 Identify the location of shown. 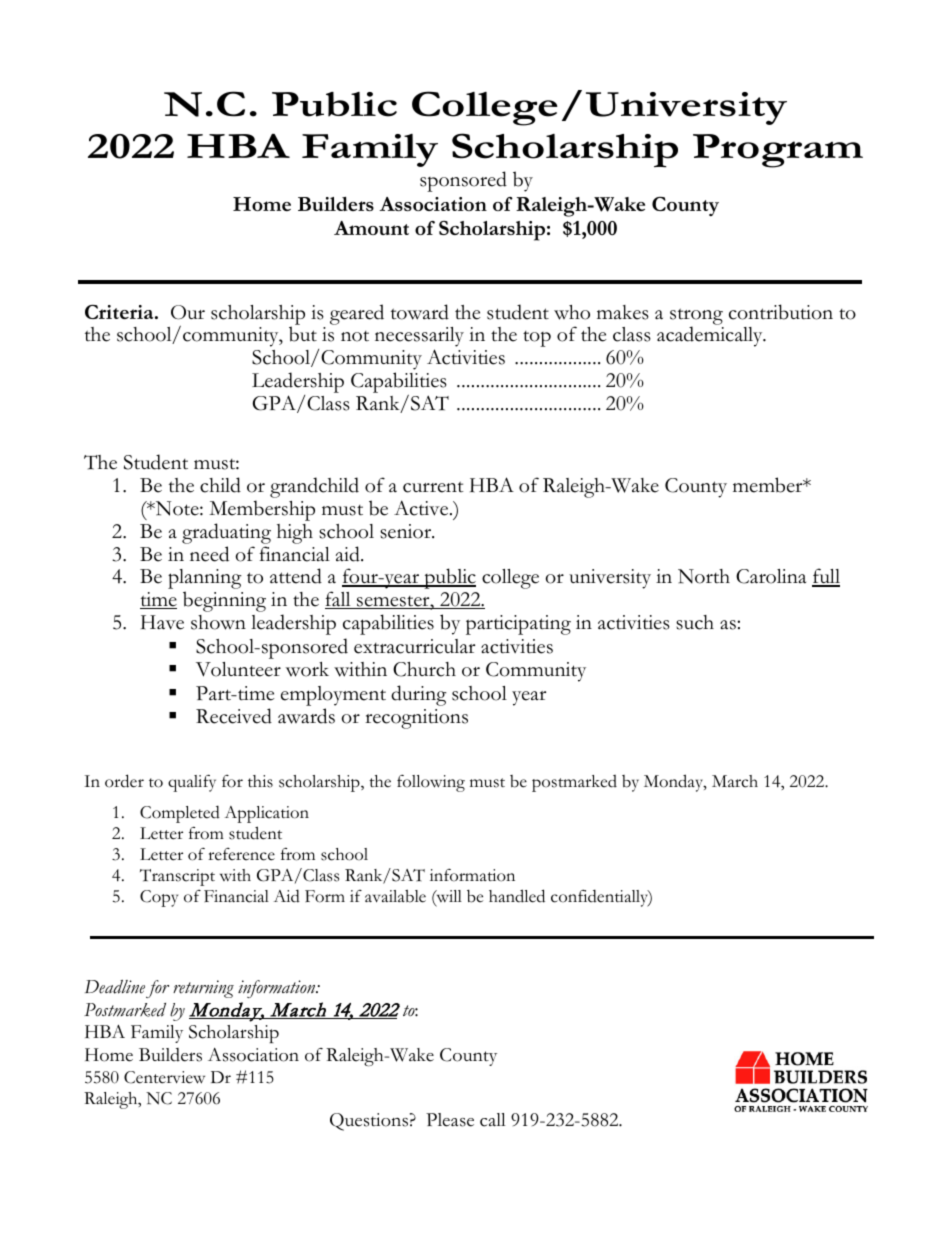
(218, 622).
